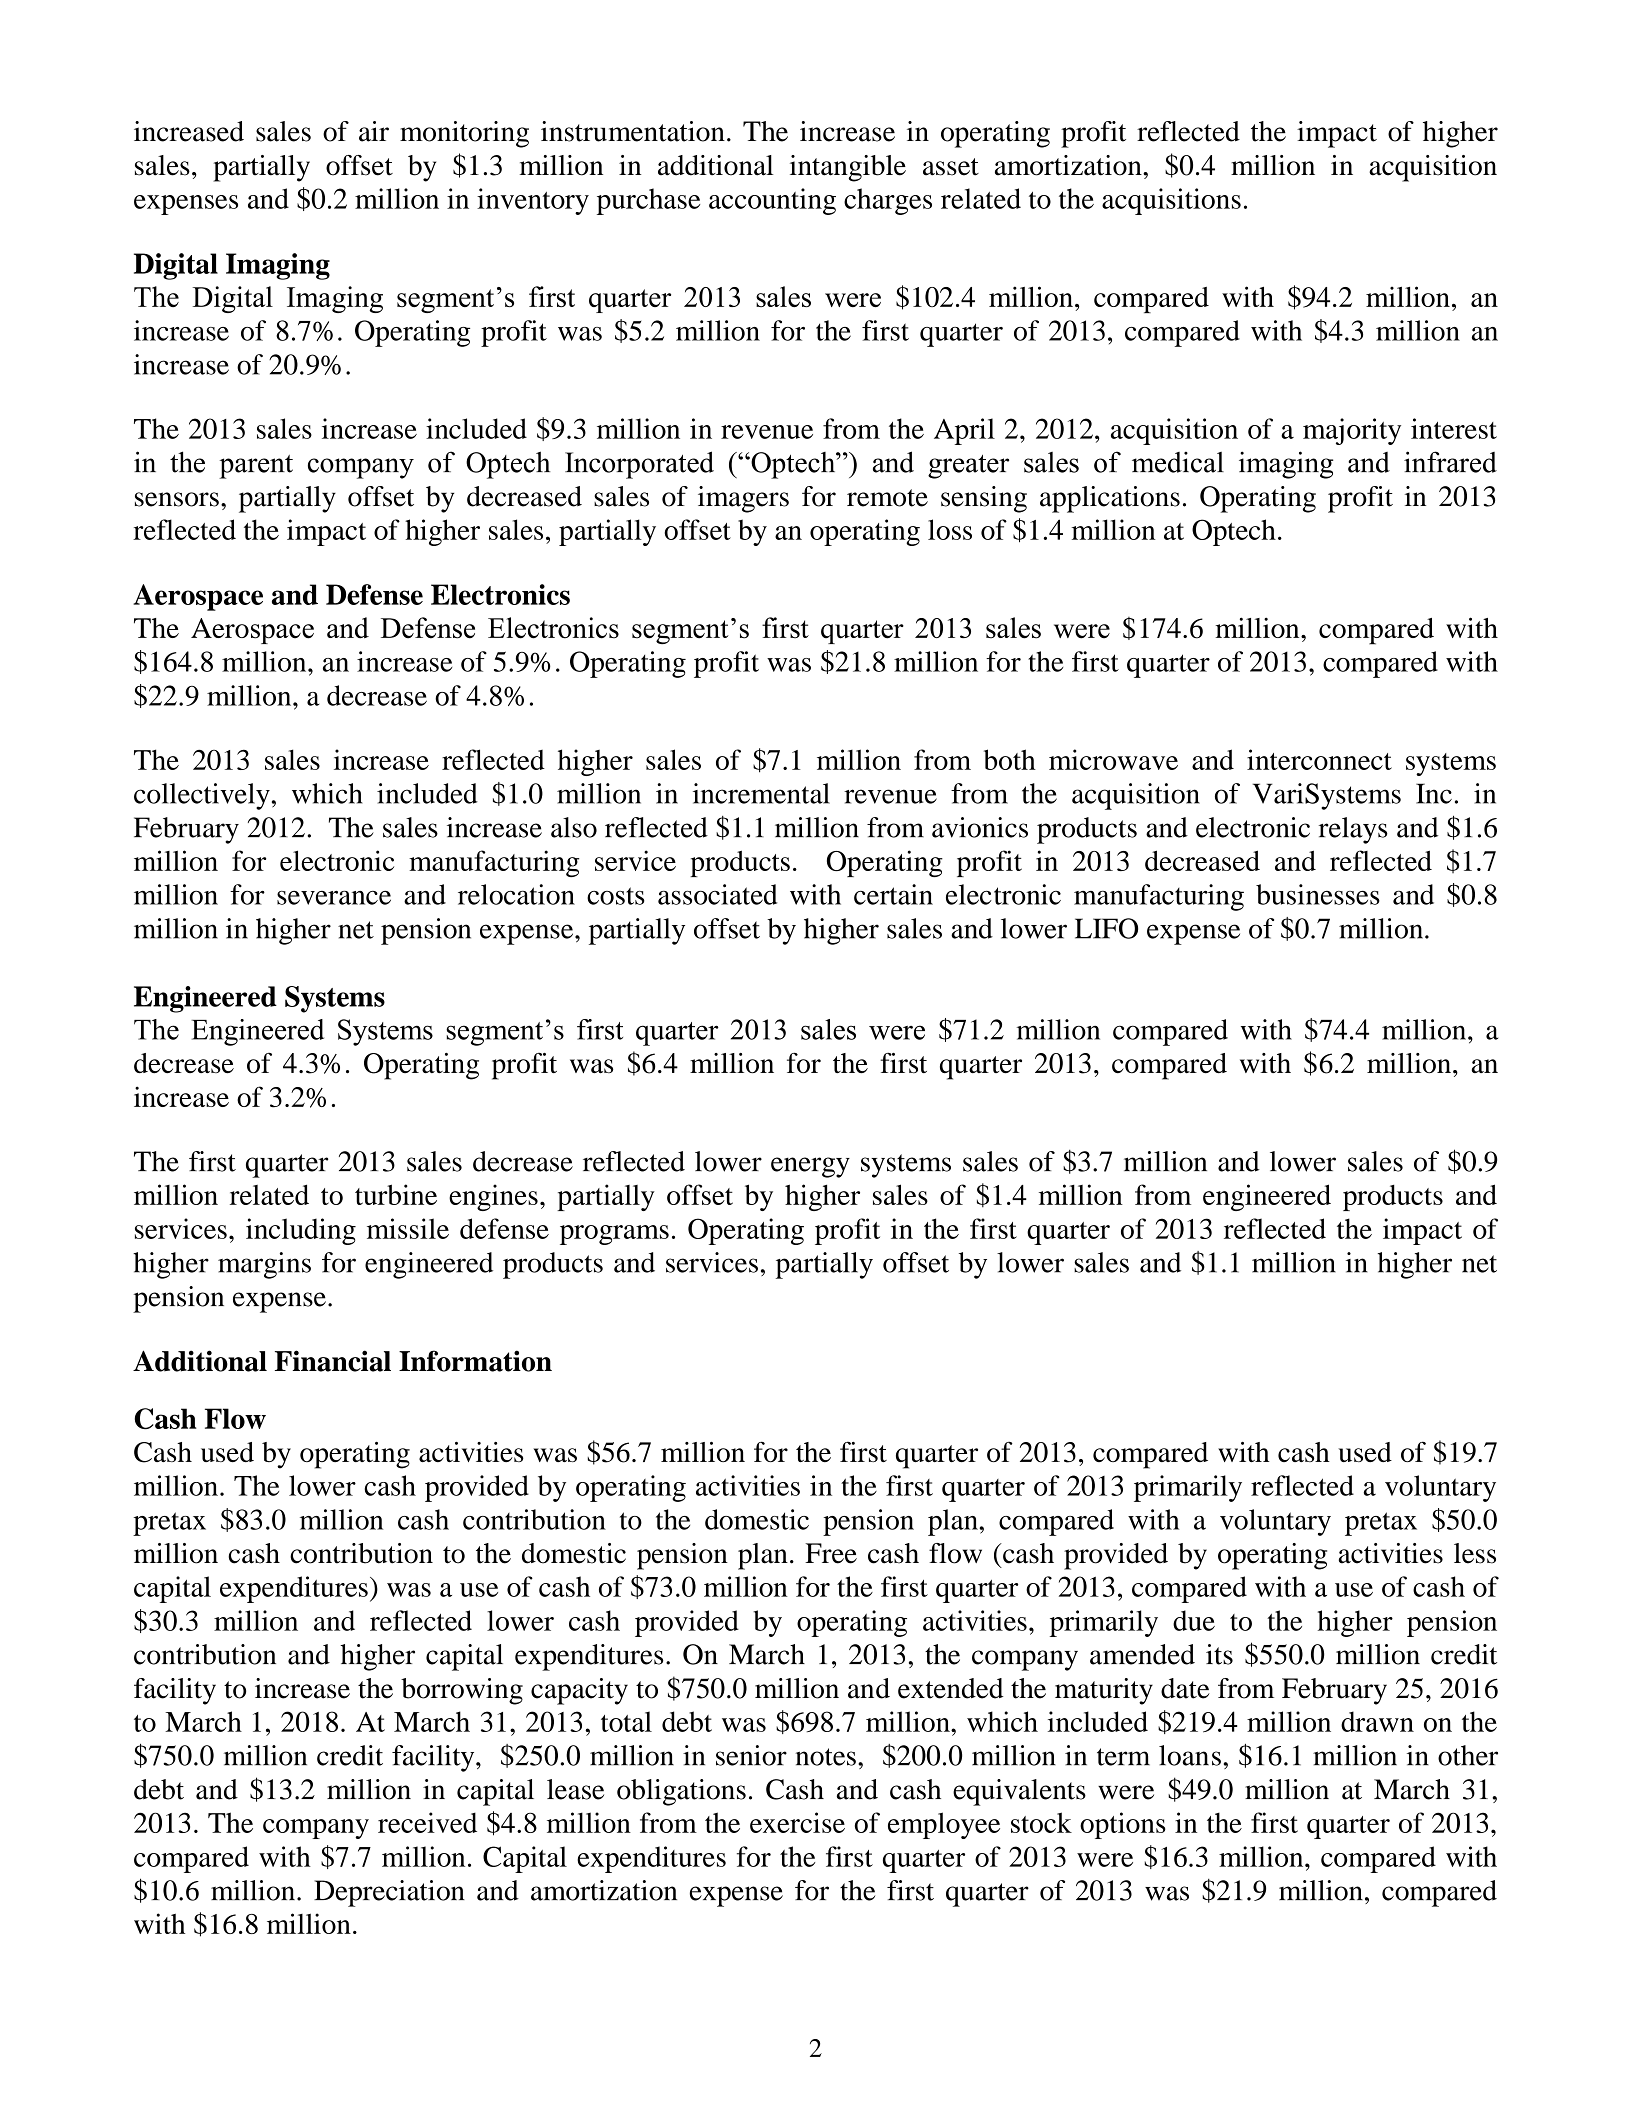 Image resolution: width=1631 pixels, height=2111 pixels. I want to click on intangible, so click(848, 168).
